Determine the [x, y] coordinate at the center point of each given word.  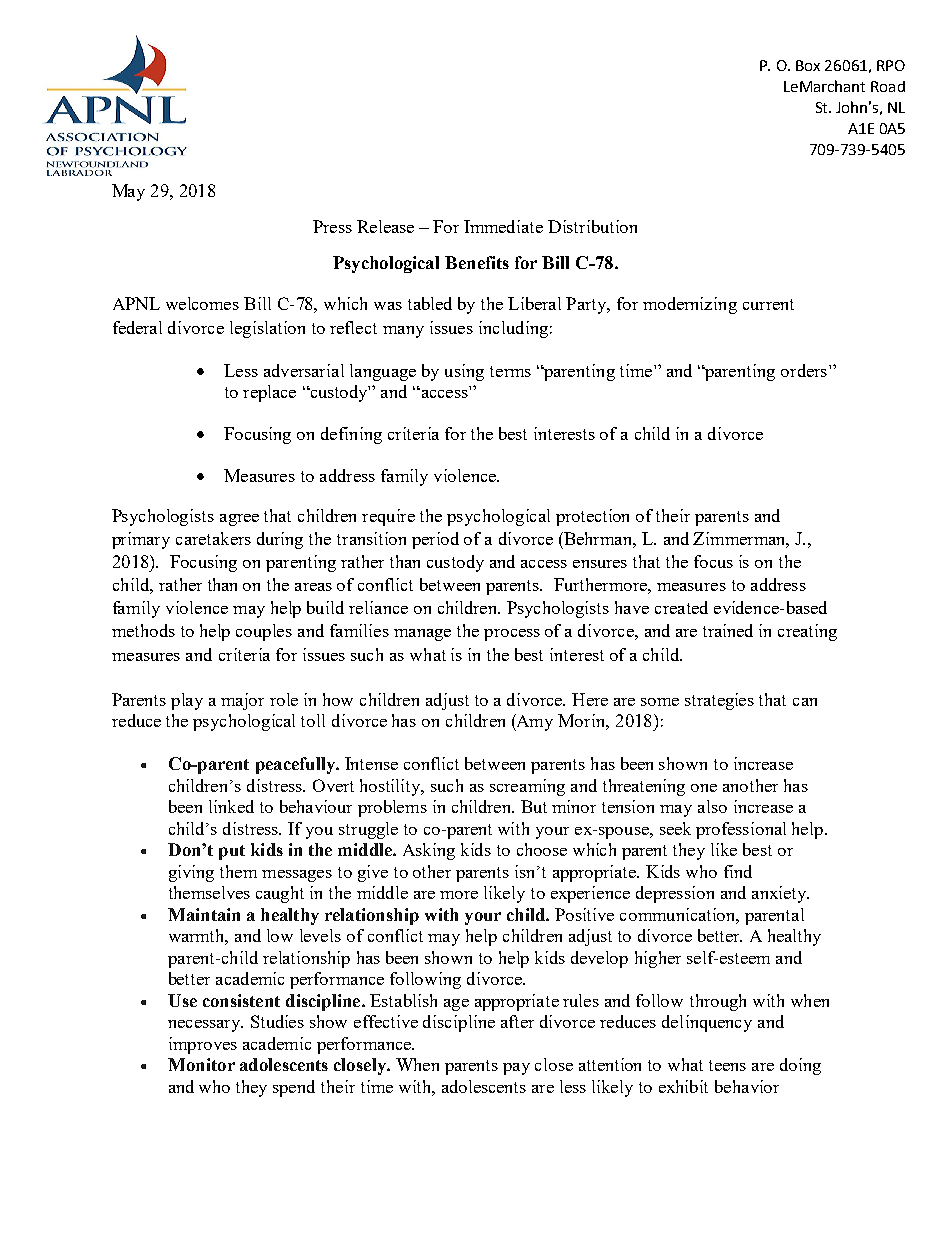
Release [385, 226]
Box [808, 65]
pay [516, 1069]
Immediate [503, 226]
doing [800, 1066]
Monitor [201, 1064]
